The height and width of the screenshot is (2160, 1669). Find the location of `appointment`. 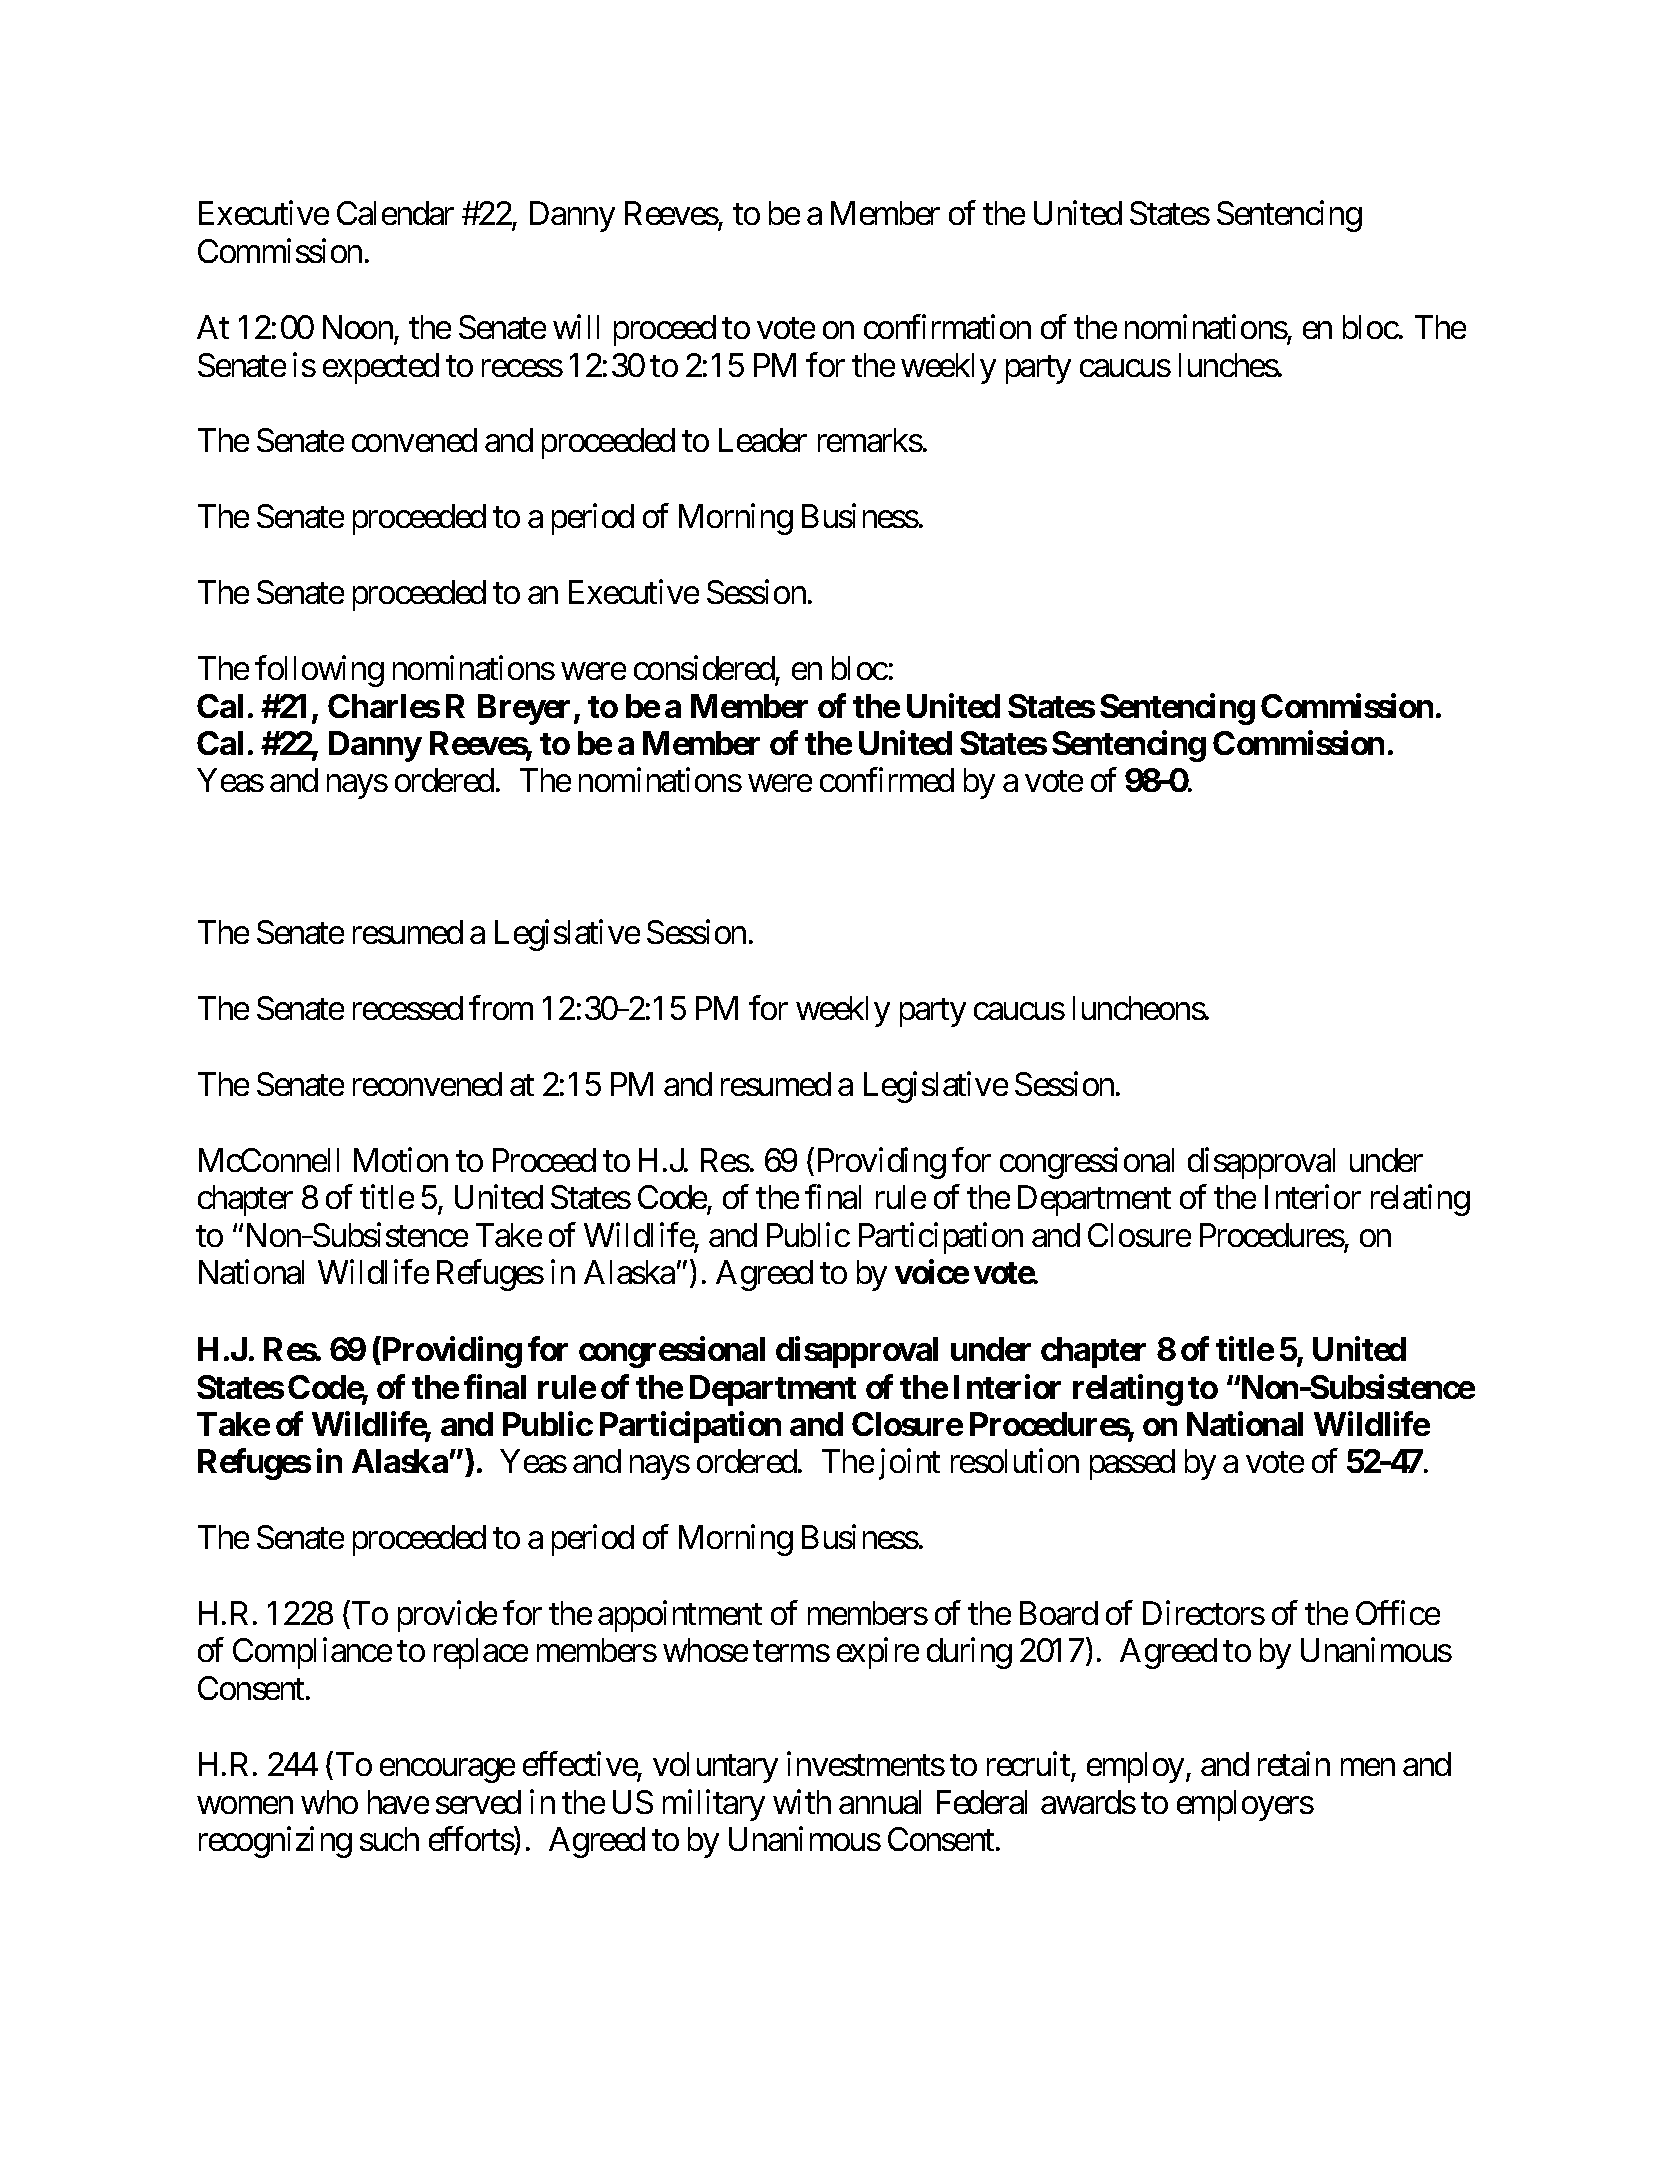

appointment is located at coordinates (680, 1616).
